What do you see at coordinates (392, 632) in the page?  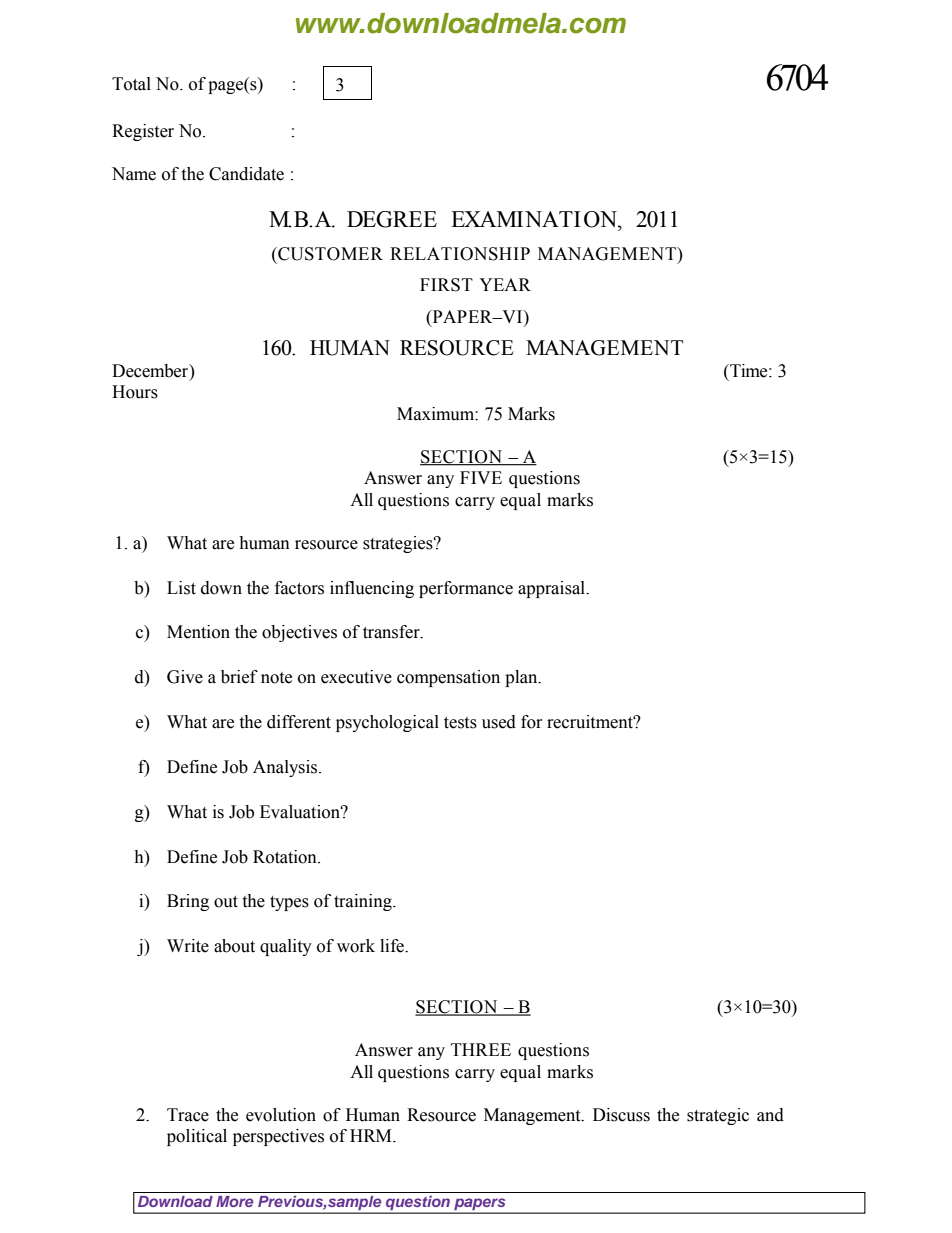 I see `transfer` at bounding box center [392, 632].
